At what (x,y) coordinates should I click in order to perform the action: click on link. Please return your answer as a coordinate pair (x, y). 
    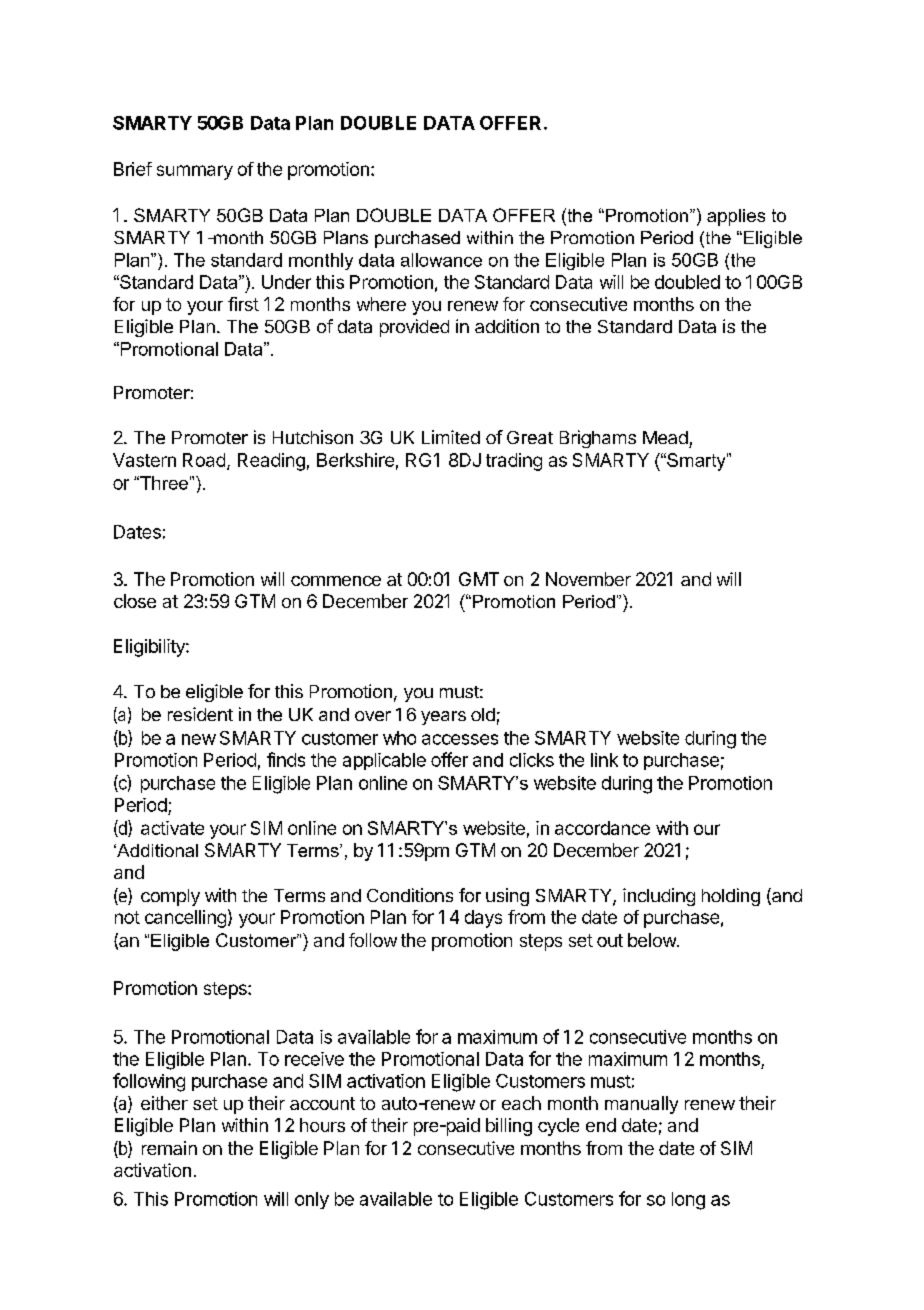
    Looking at the image, I should click on (604, 760).
